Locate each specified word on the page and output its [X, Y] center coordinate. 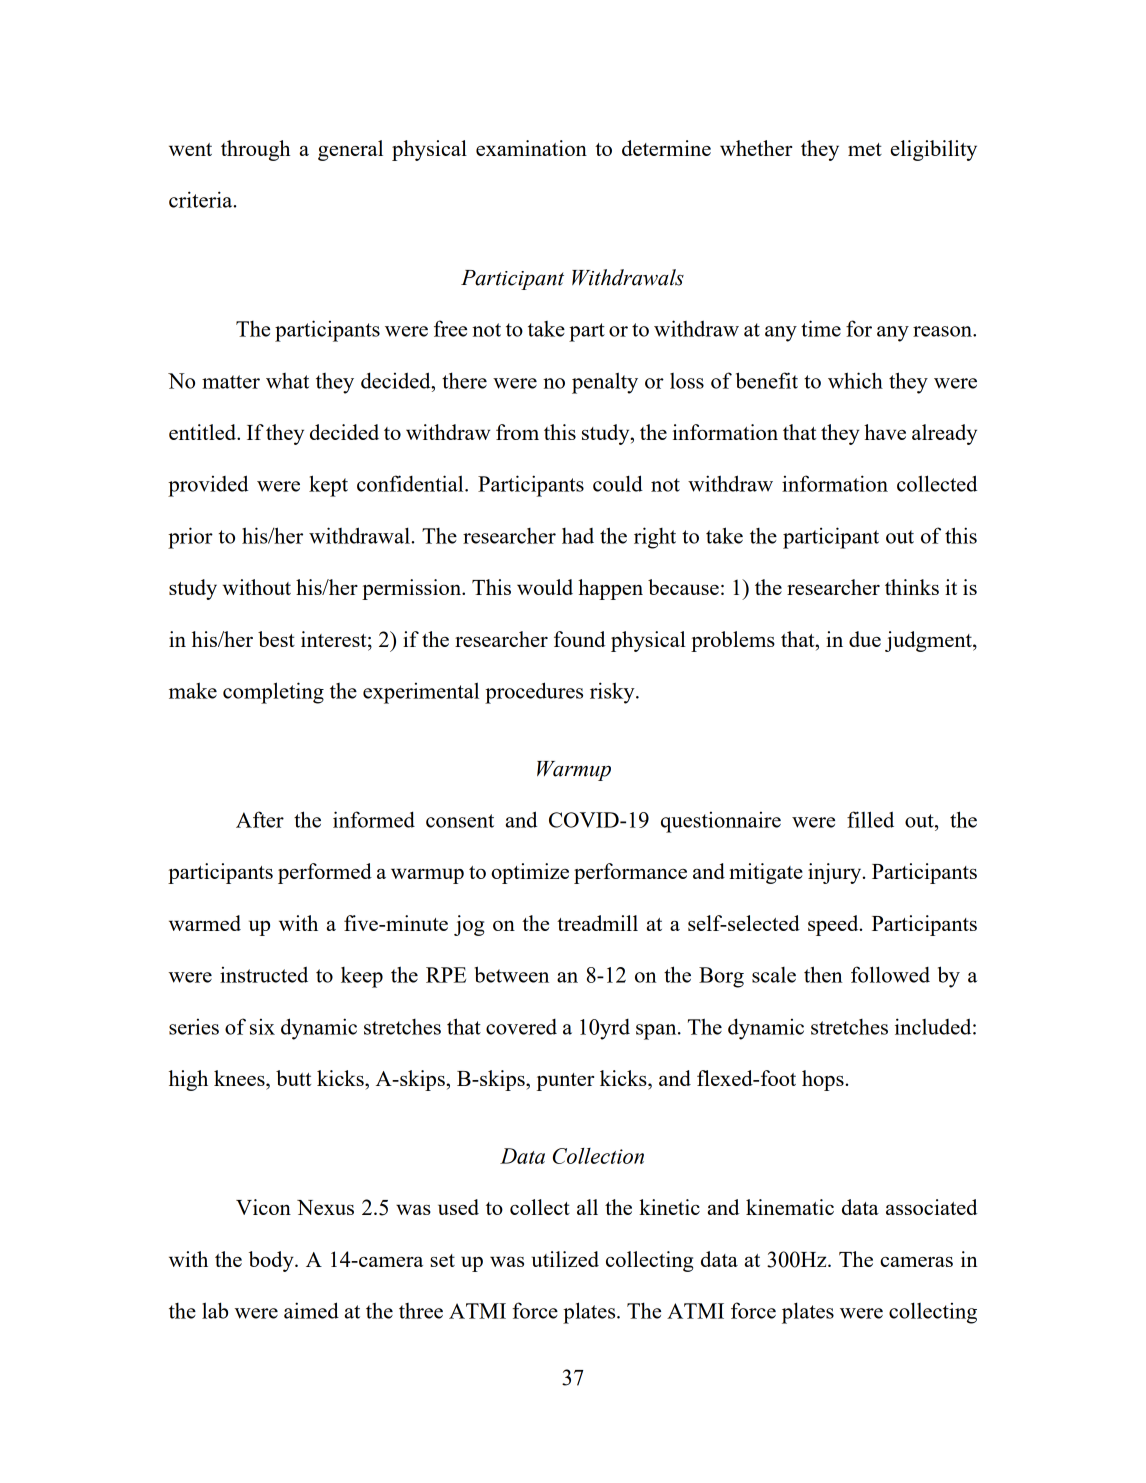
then [823, 974]
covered [521, 1027]
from [517, 432]
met [865, 149]
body [272, 1261]
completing [273, 693]
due [865, 639]
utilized [565, 1259]
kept [328, 486]
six [262, 1027]
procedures [534, 693]
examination [531, 148]
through [255, 150]
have [885, 432]
